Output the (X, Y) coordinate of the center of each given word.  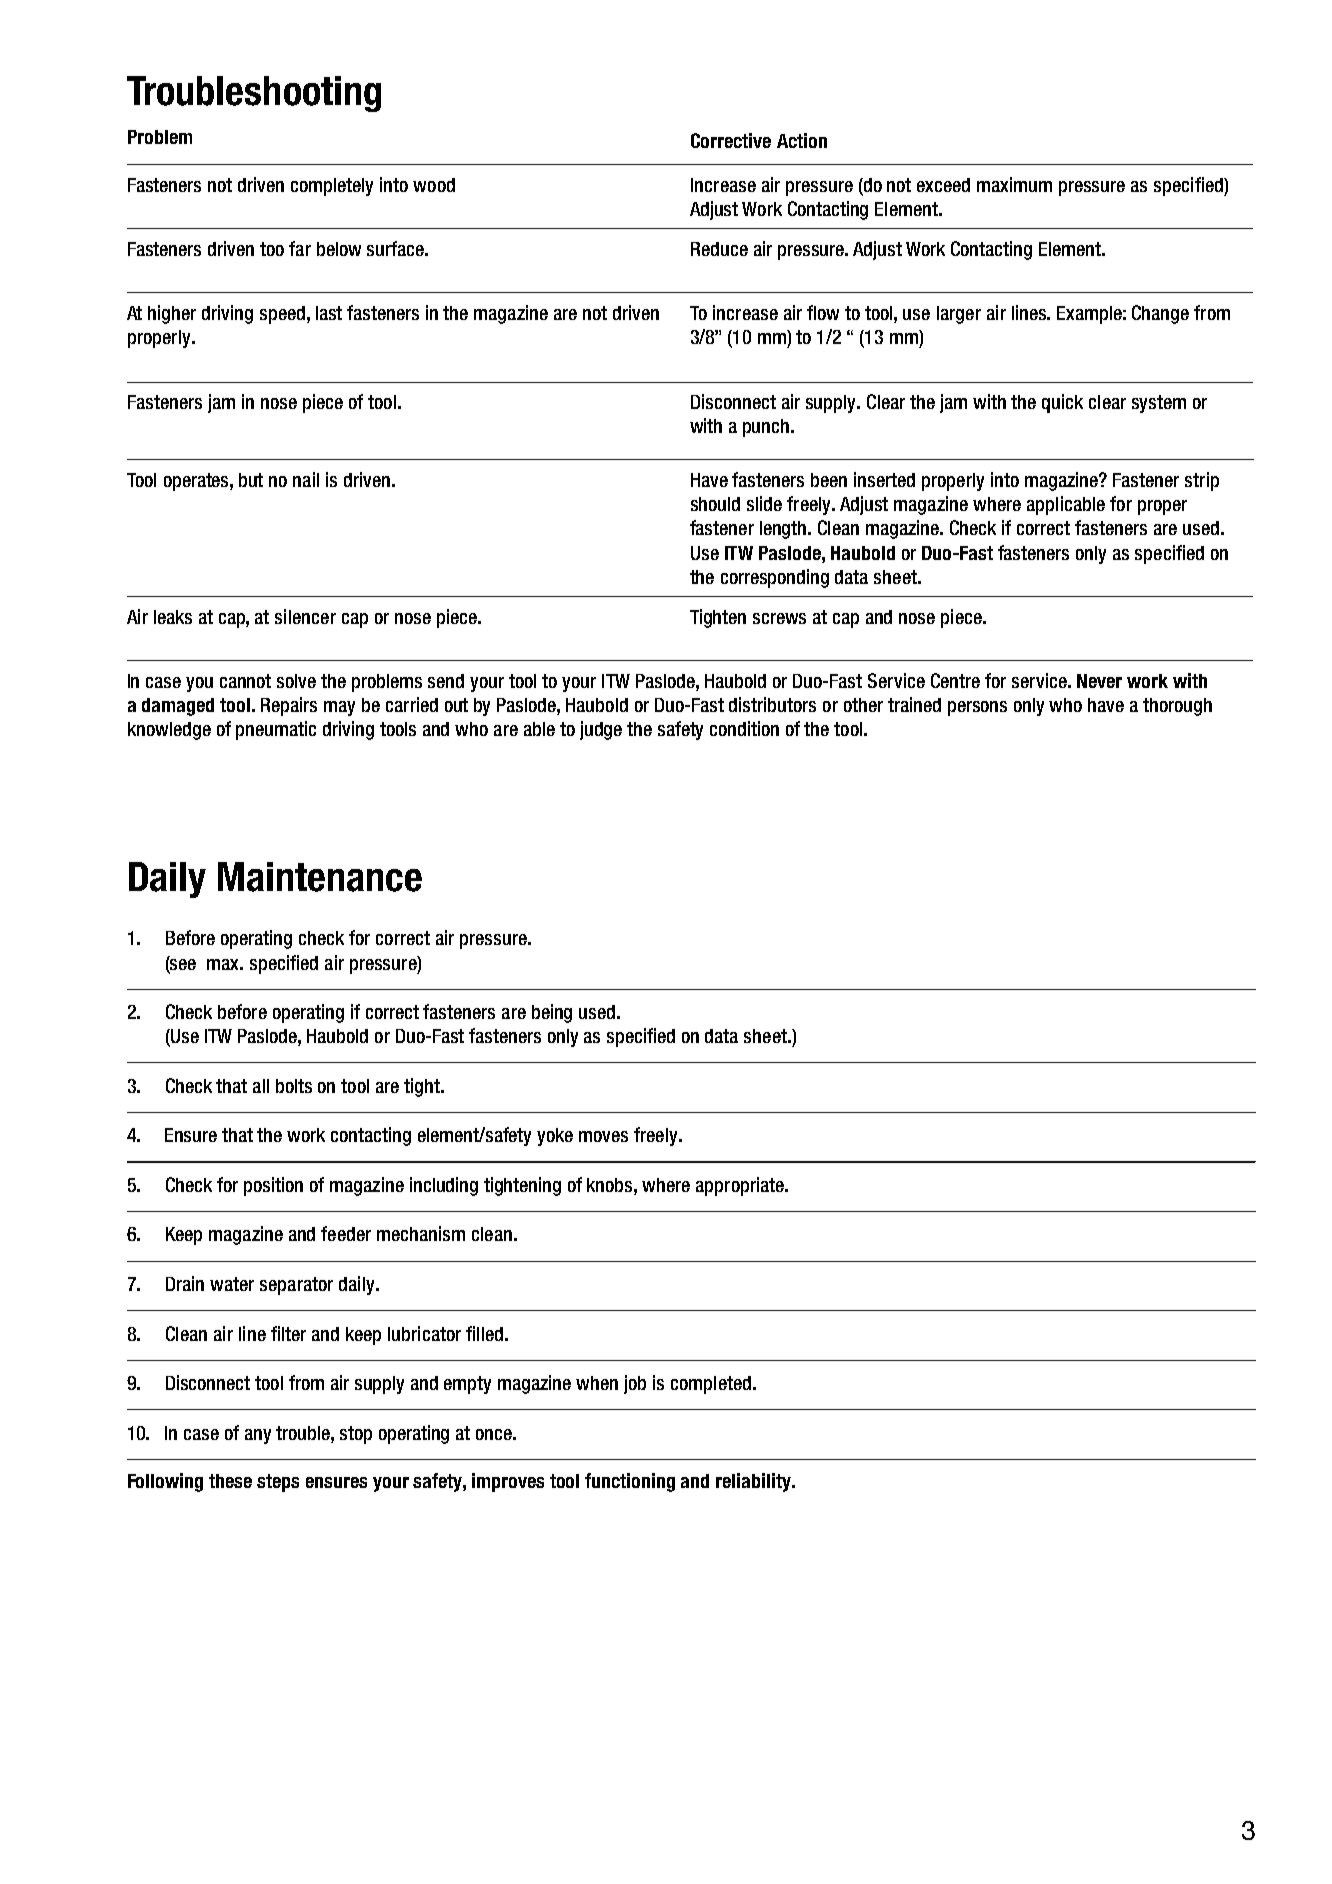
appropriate (741, 1186)
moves (603, 1136)
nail (306, 479)
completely (332, 187)
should (715, 504)
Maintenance (320, 877)
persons (977, 708)
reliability (754, 1482)
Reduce (719, 249)
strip (1202, 481)
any (258, 1436)
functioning (630, 1482)
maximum (1014, 184)
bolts (294, 1086)
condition (744, 728)
